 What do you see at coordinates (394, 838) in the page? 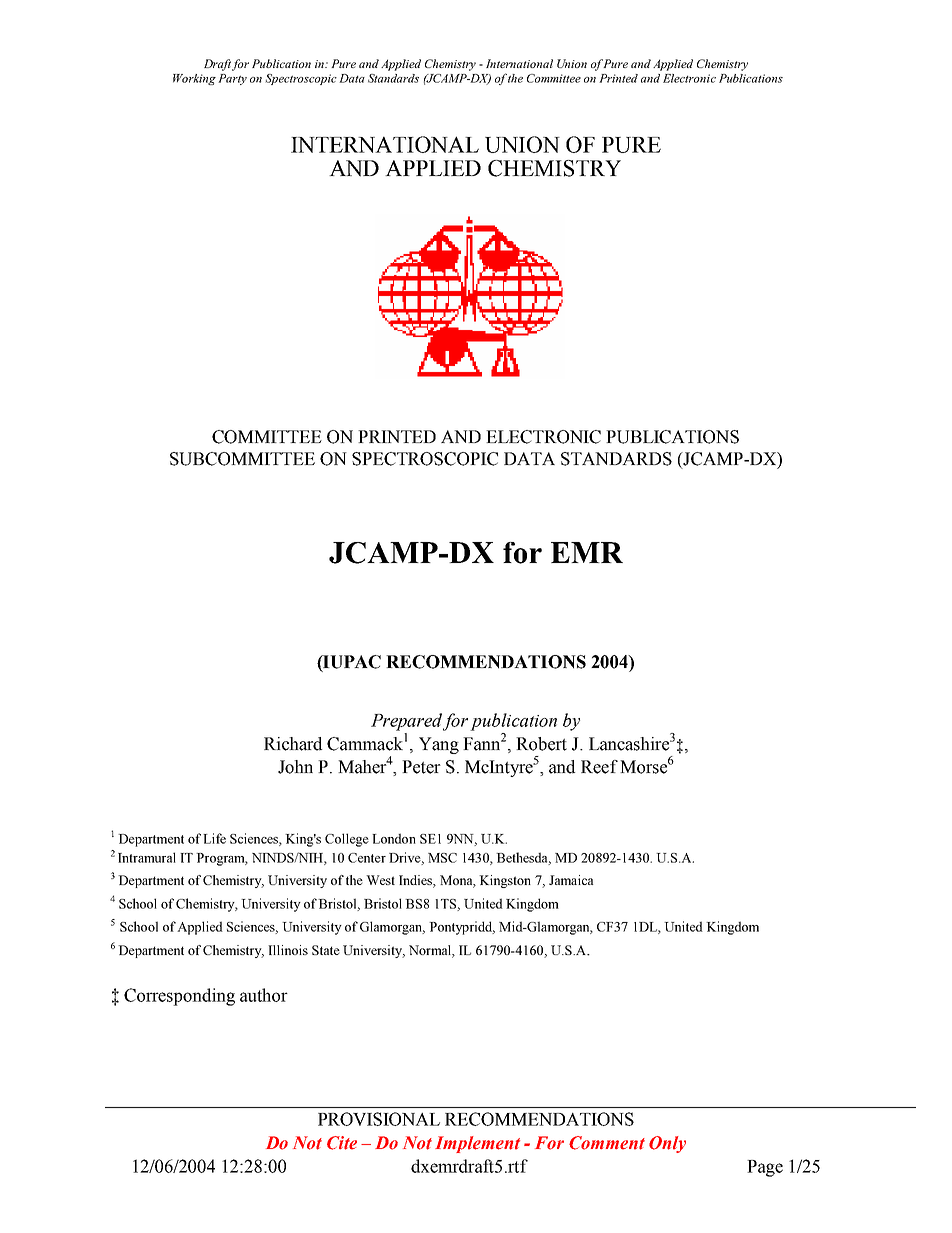
I see `London` at bounding box center [394, 838].
